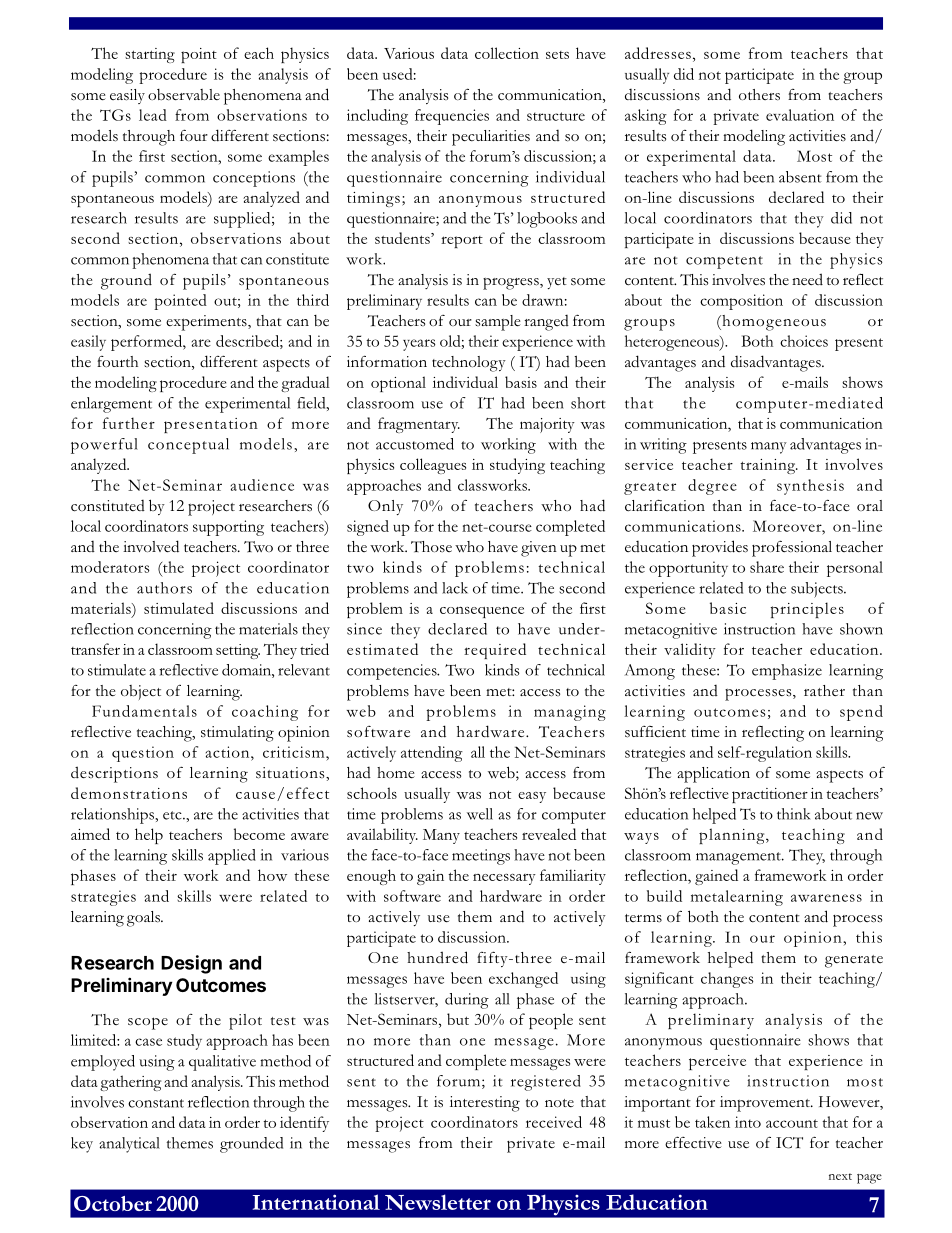 This screenshot has height=1233, width=952. What do you see at coordinates (191, 964) in the screenshot?
I see `Design` at bounding box center [191, 964].
